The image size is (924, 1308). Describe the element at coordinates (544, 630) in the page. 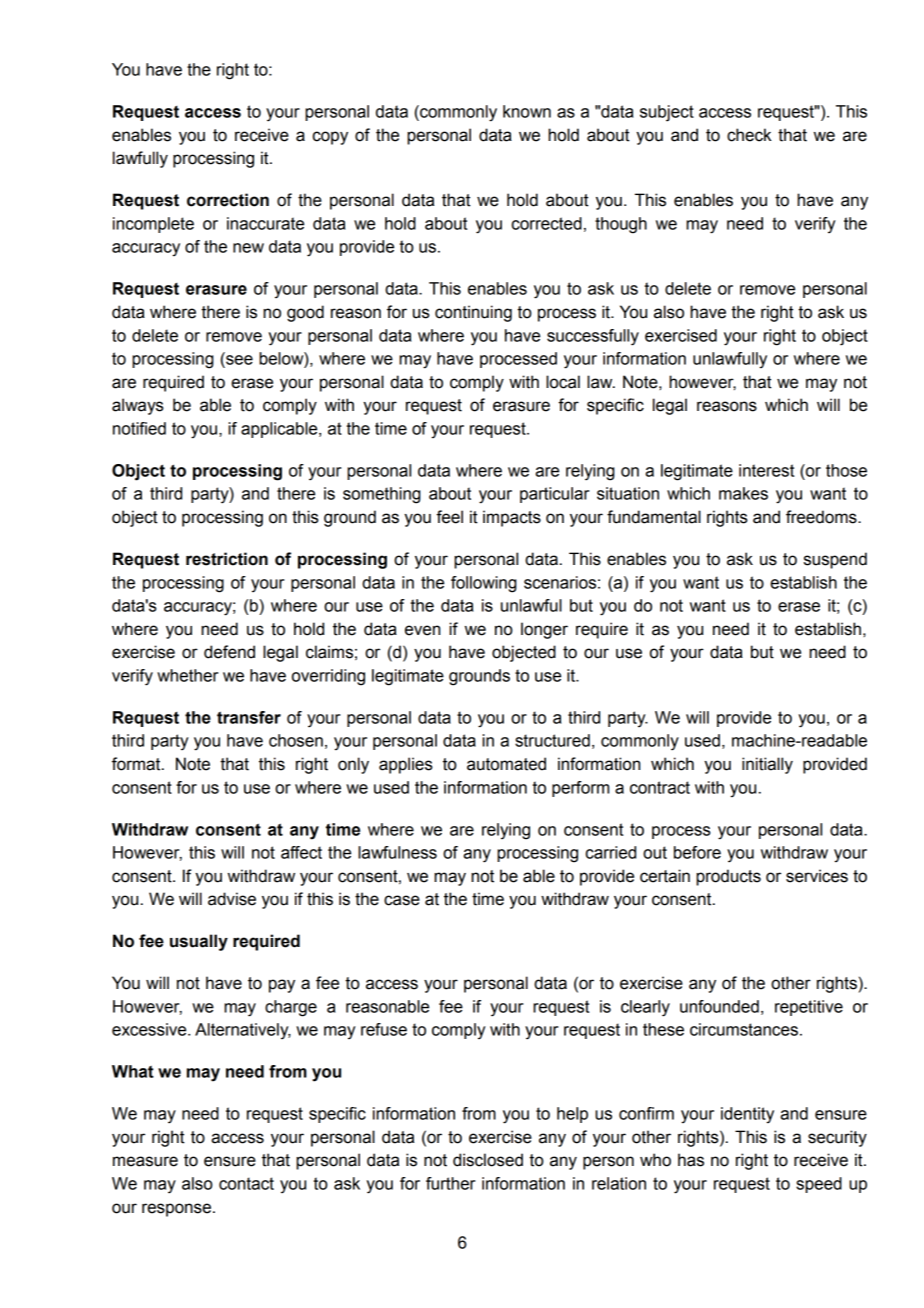

I see `longer` at that location.
